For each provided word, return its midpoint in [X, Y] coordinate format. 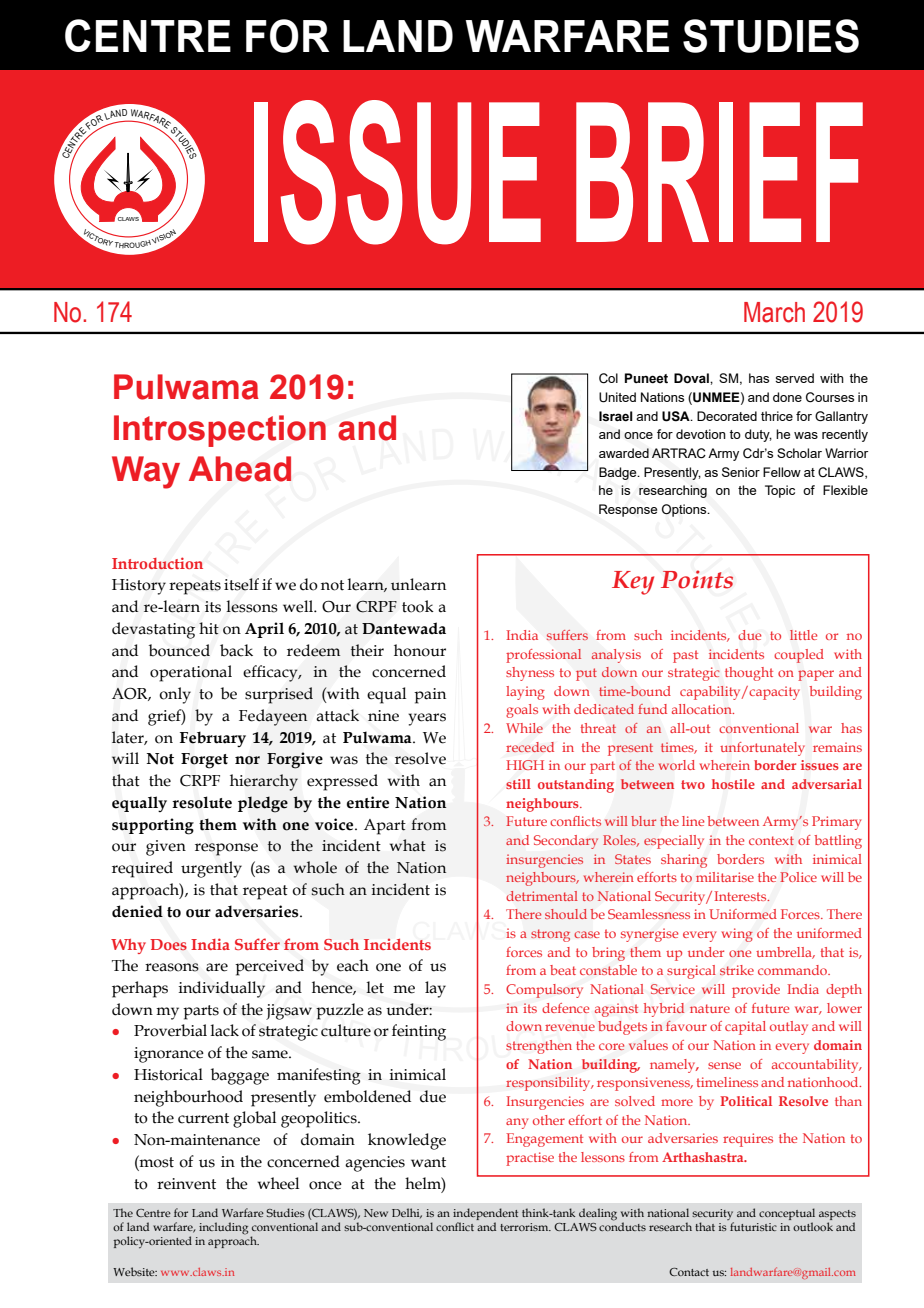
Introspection [220, 431]
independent [485, 1214]
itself [241, 584]
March [774, 312]
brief [719, 172]
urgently [211, 869]
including [223, 1228]
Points [697, 579]
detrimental [542, 896]
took [418, 606]
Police [798, 877]
